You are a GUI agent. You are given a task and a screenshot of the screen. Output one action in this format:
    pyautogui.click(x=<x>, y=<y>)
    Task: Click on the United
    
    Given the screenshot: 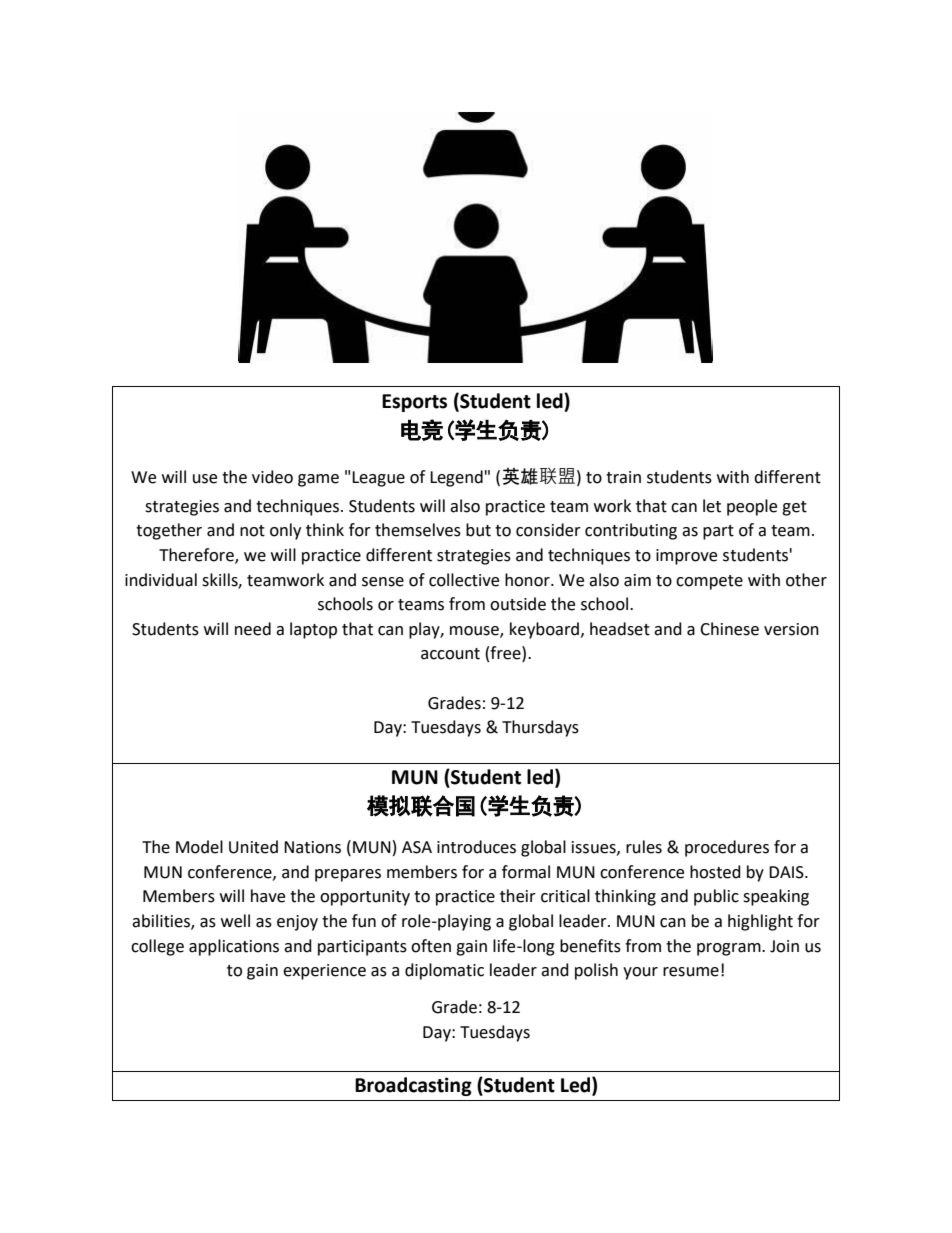 What is the action you would take?
    pyautogui.click(x=253, y=847)
